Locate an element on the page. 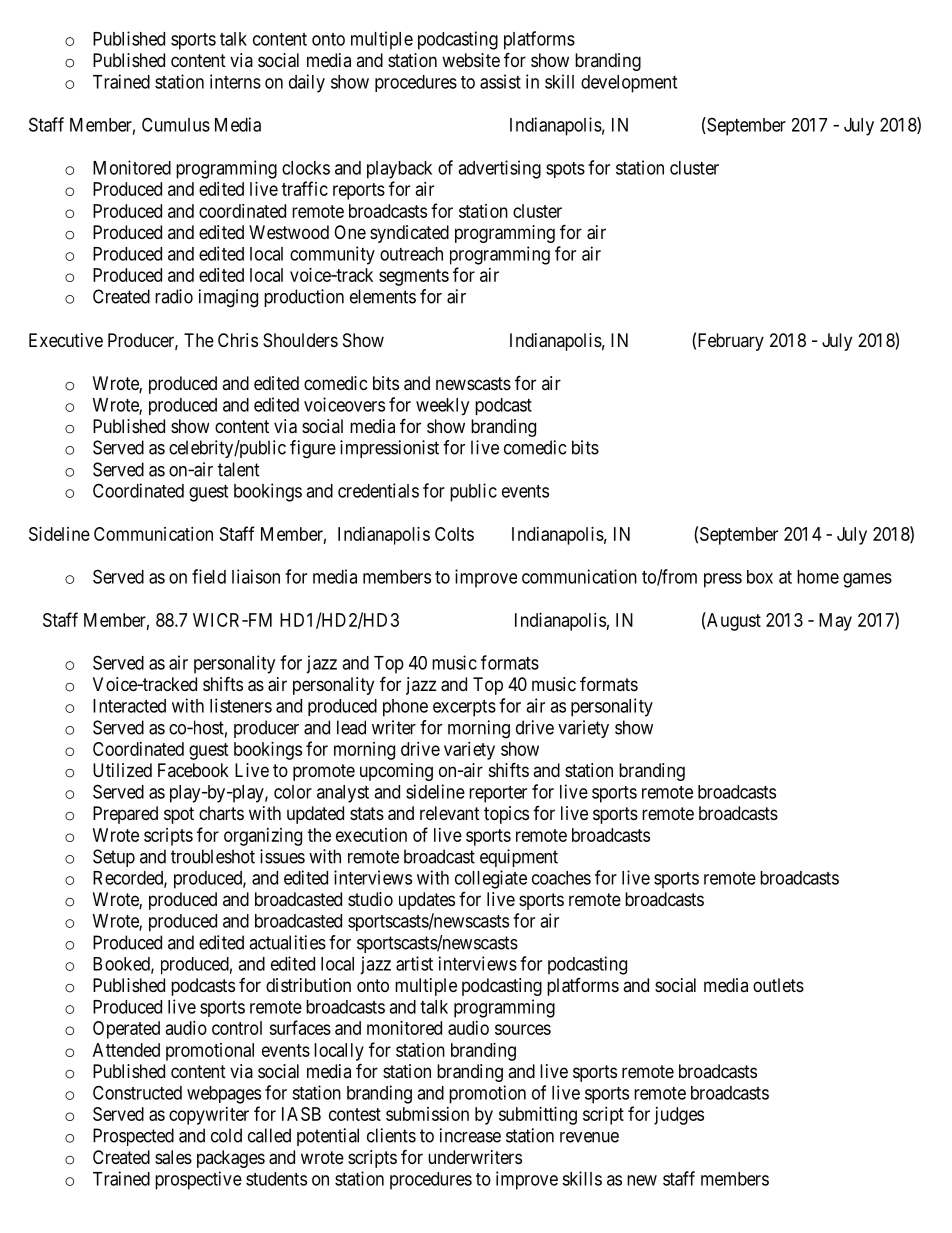 The height and width of the image is (1233, 952). assist is located at coordinates (500, 81).
